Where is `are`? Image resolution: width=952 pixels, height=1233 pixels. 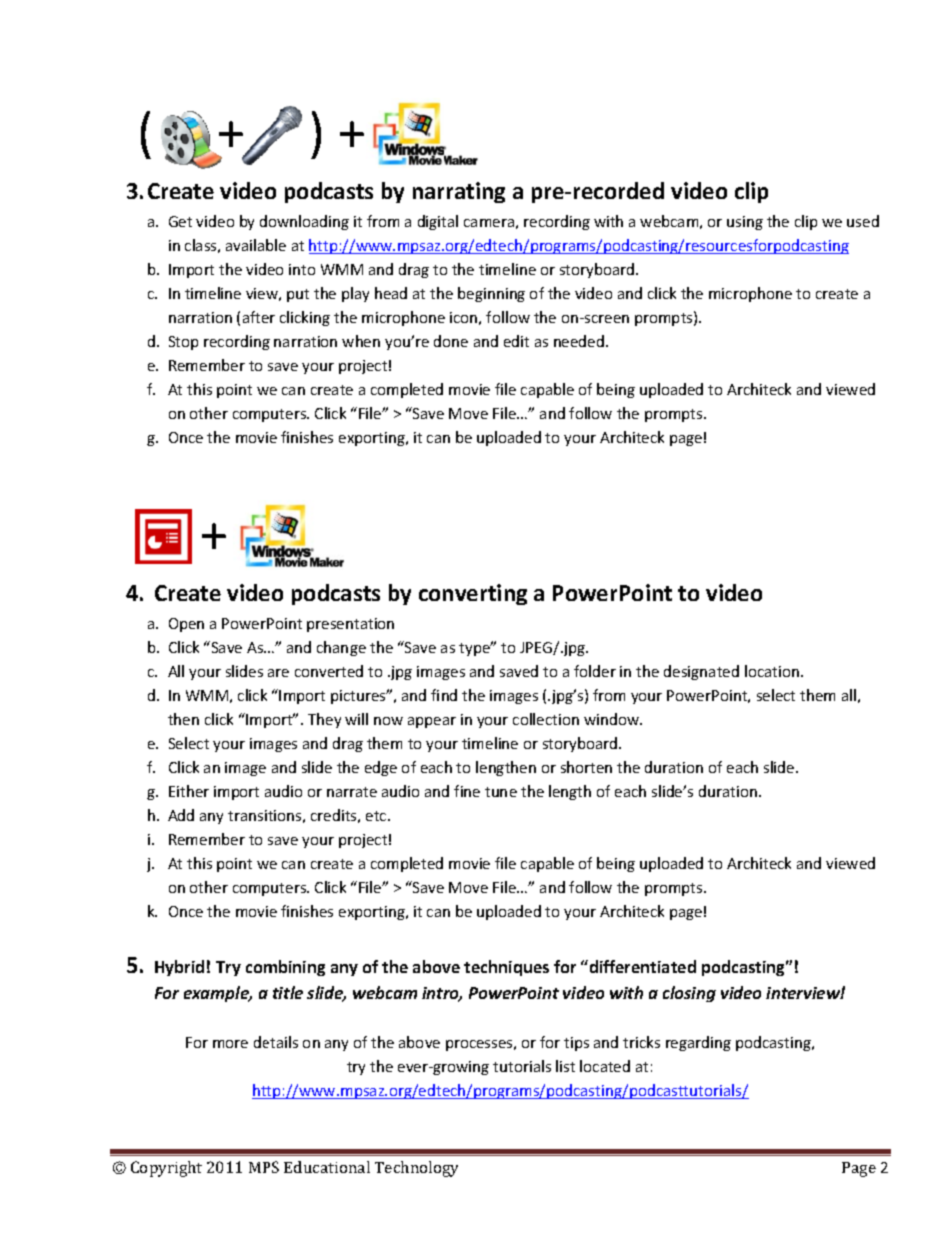
are is located at coordinates (278, 673).
